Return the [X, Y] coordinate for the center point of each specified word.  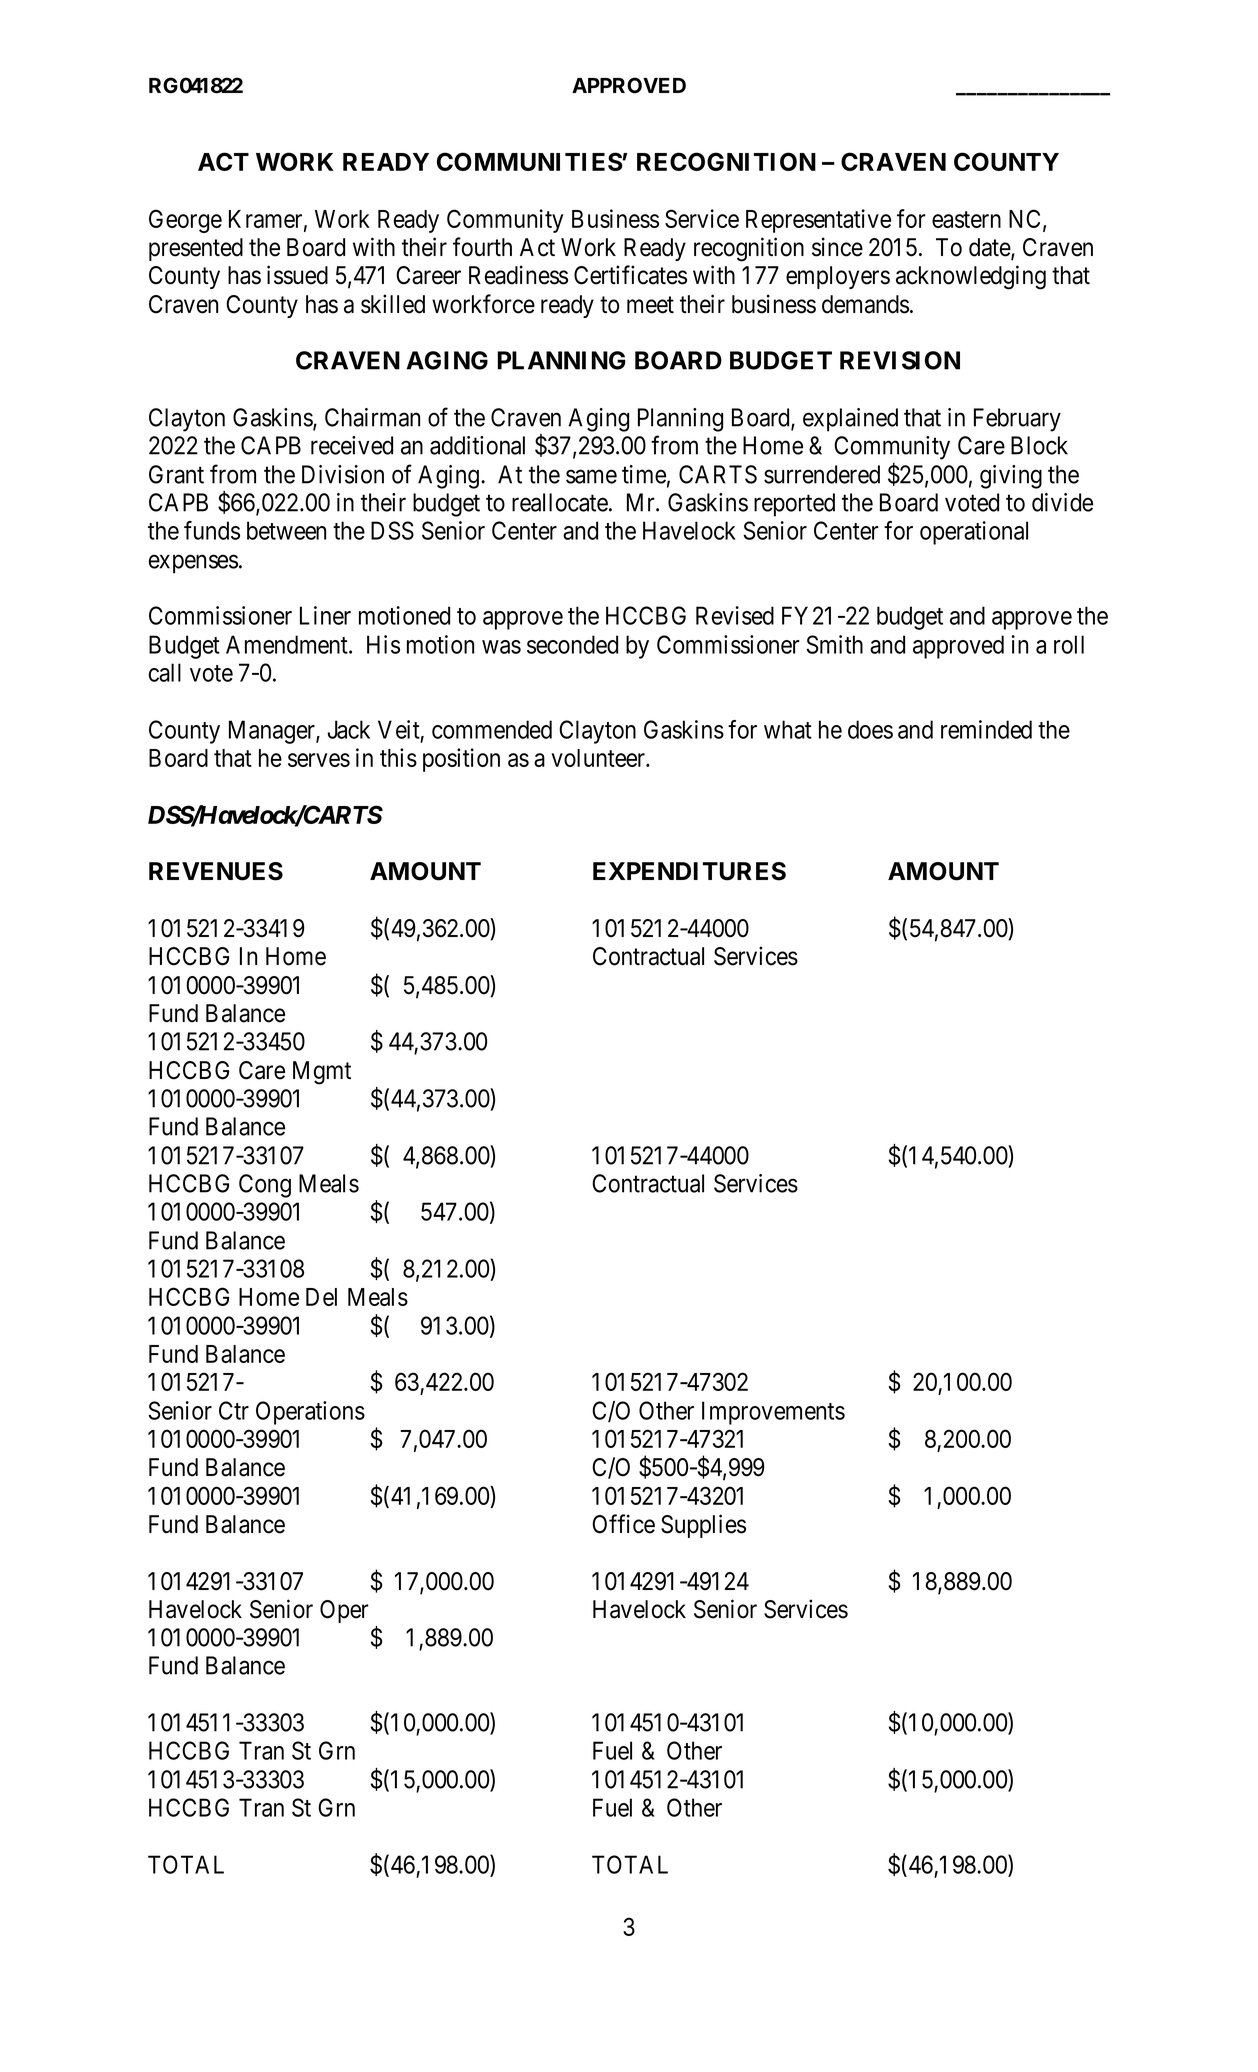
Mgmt [322, 1073]
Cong [265, 1186]
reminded [986, 729]
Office [623, 1524]
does [870, 729]
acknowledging [971, 277]
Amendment [288, 644]
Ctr [234, 1410]
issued [297, 275]
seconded [572, 644]
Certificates [630, 275]
